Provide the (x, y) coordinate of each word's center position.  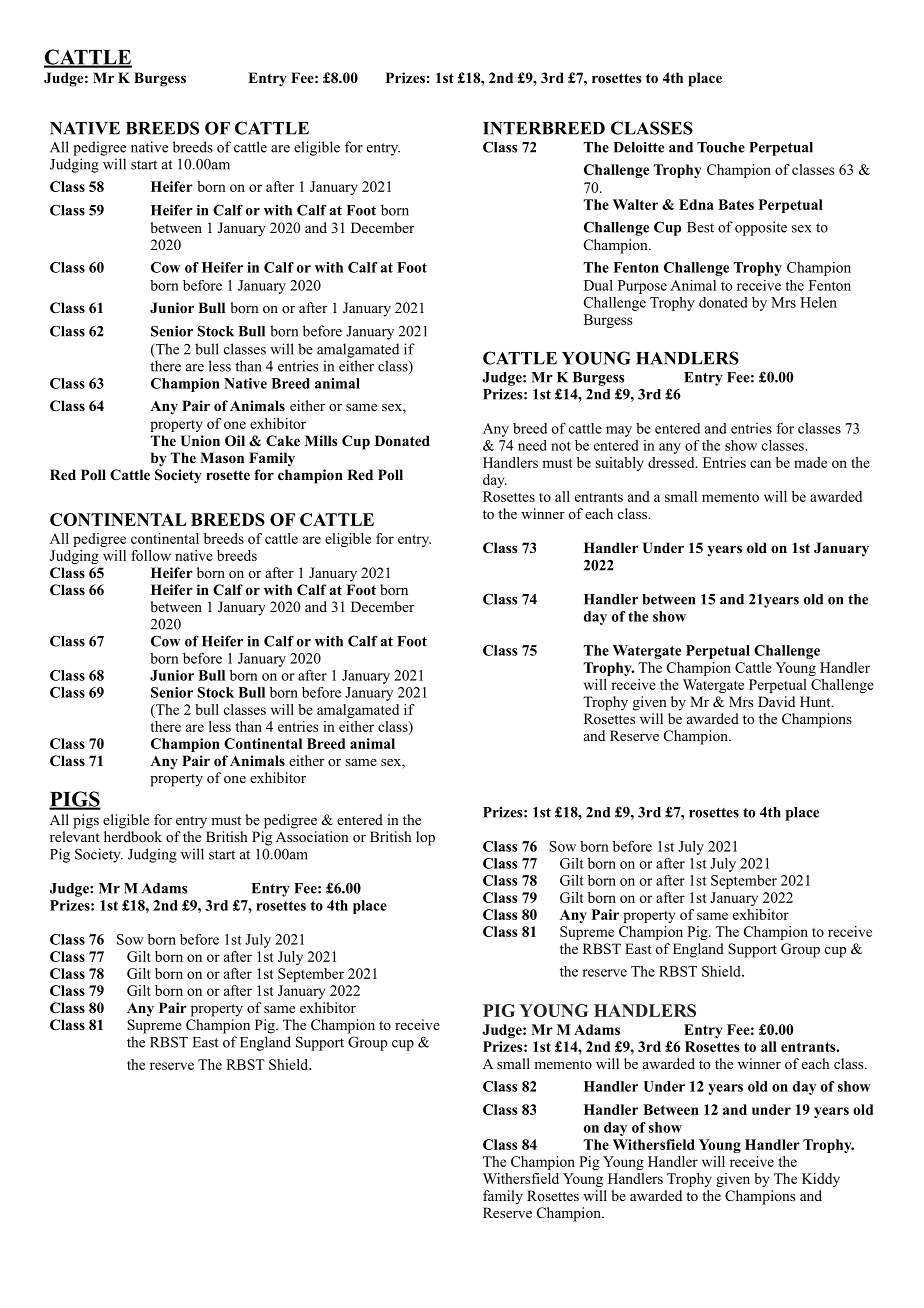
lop (425, 838)
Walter (635, 204)
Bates (736, 204)
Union (200, 441)
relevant (75, 836)
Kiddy (821, 1180)
